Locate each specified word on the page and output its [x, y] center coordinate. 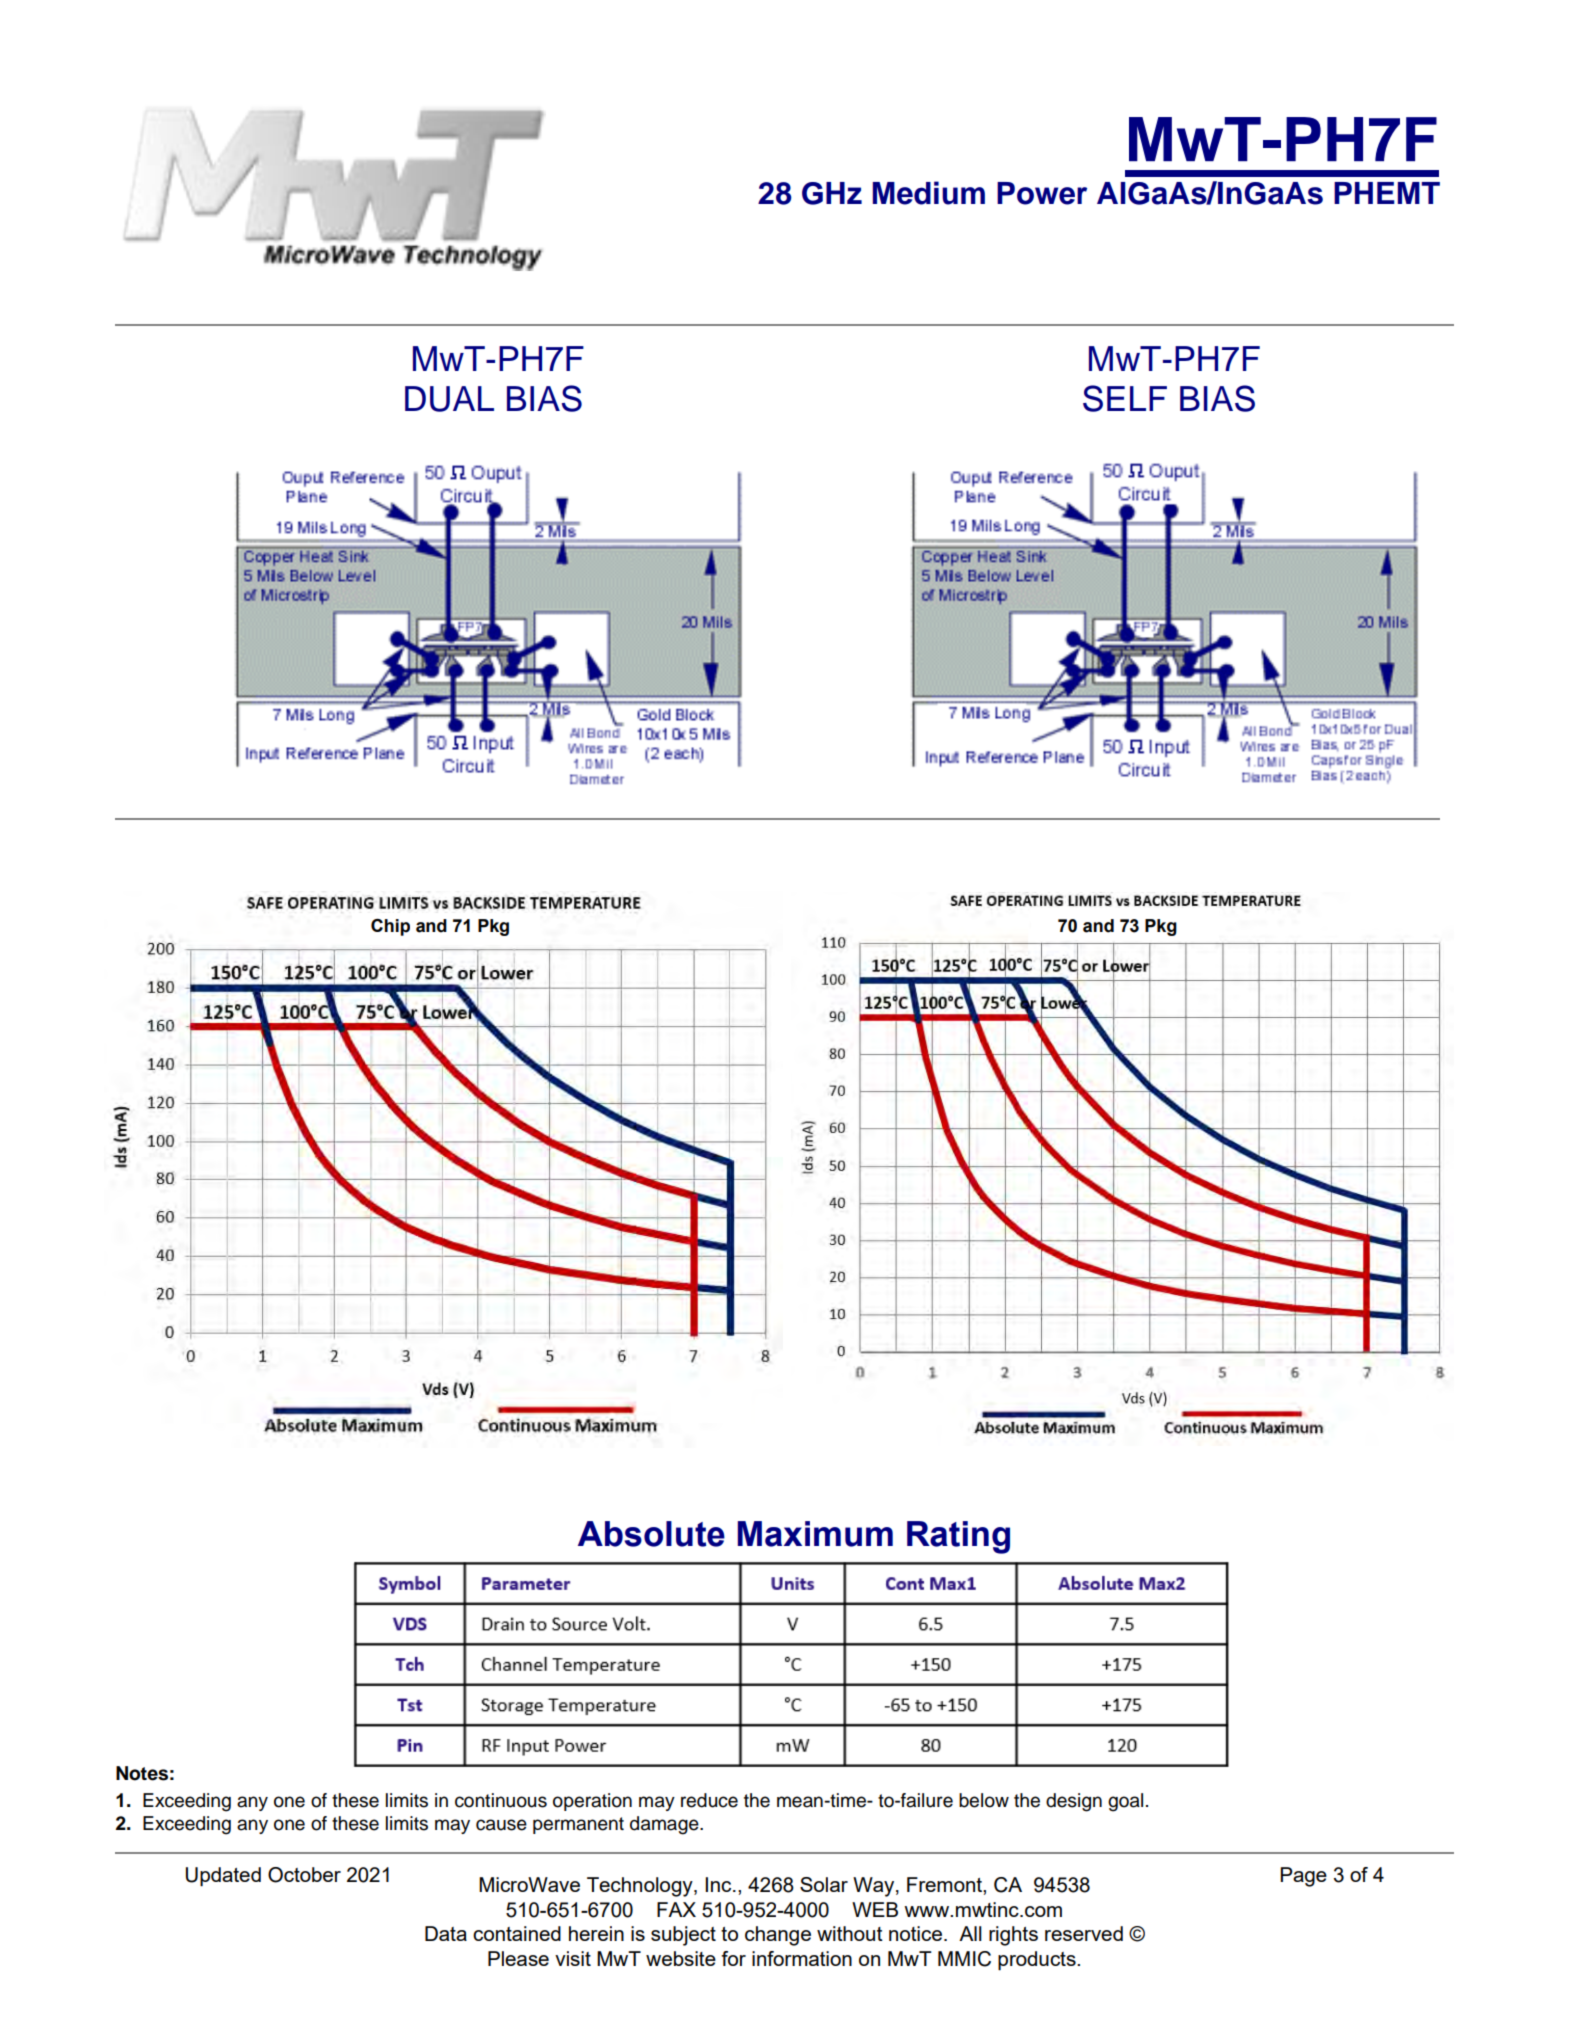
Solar [824, 1884]
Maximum [815, 1534]
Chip [390, 927]
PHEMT [1387, 193]
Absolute [651, 1534]
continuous [501, 1800]
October [304, 1875]
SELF [1125, 398]
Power [1042, 193]
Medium [929, 193]
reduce [709, 1800]
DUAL [449, 399]
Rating [958, 1537]
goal [1125, 1802]
